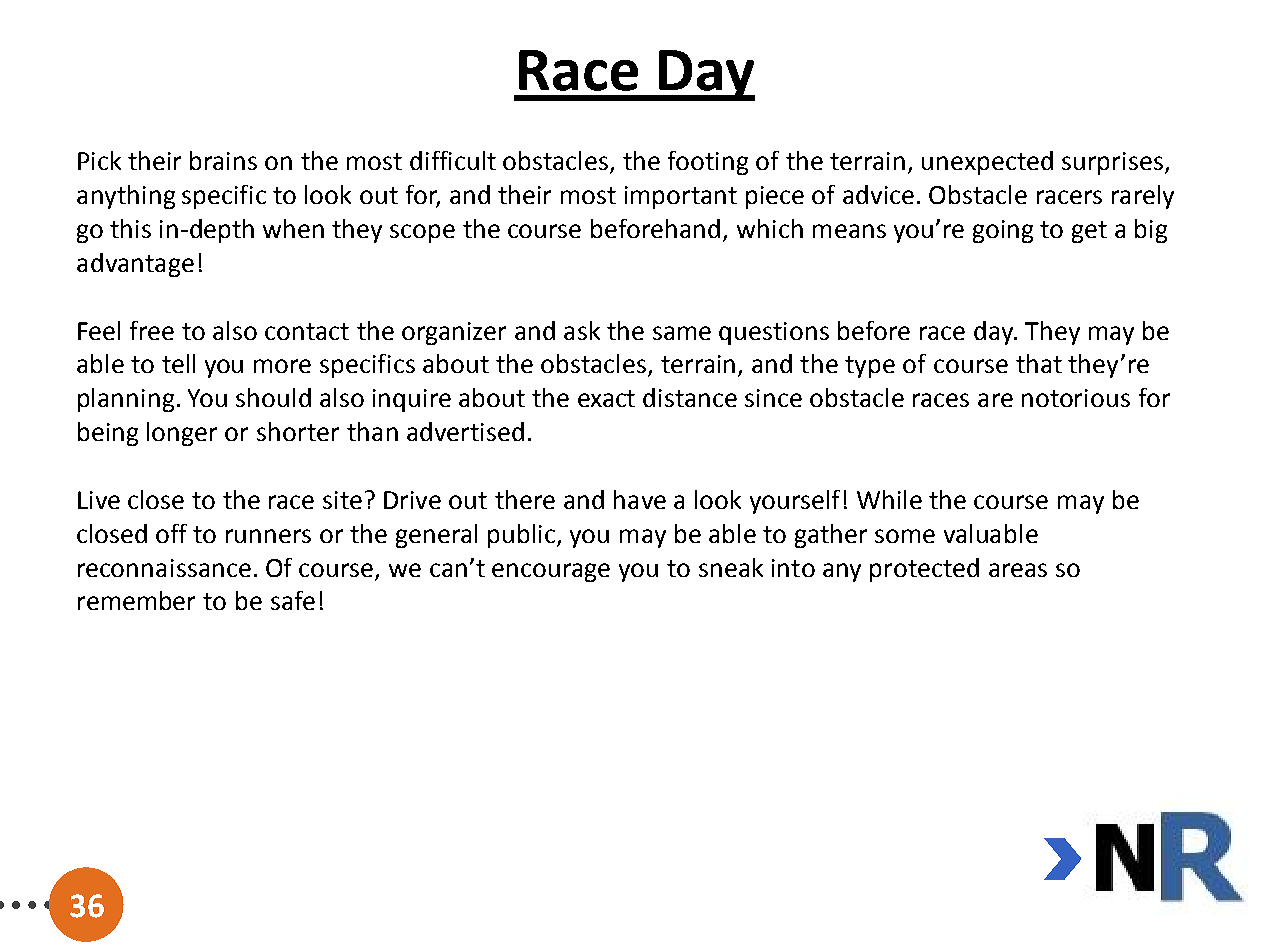 Image resolution: width=1270 pixels, height=952 pixels. Describe the element at coordinates (708, 163) in the screenshot. I see `footing` at that location.
